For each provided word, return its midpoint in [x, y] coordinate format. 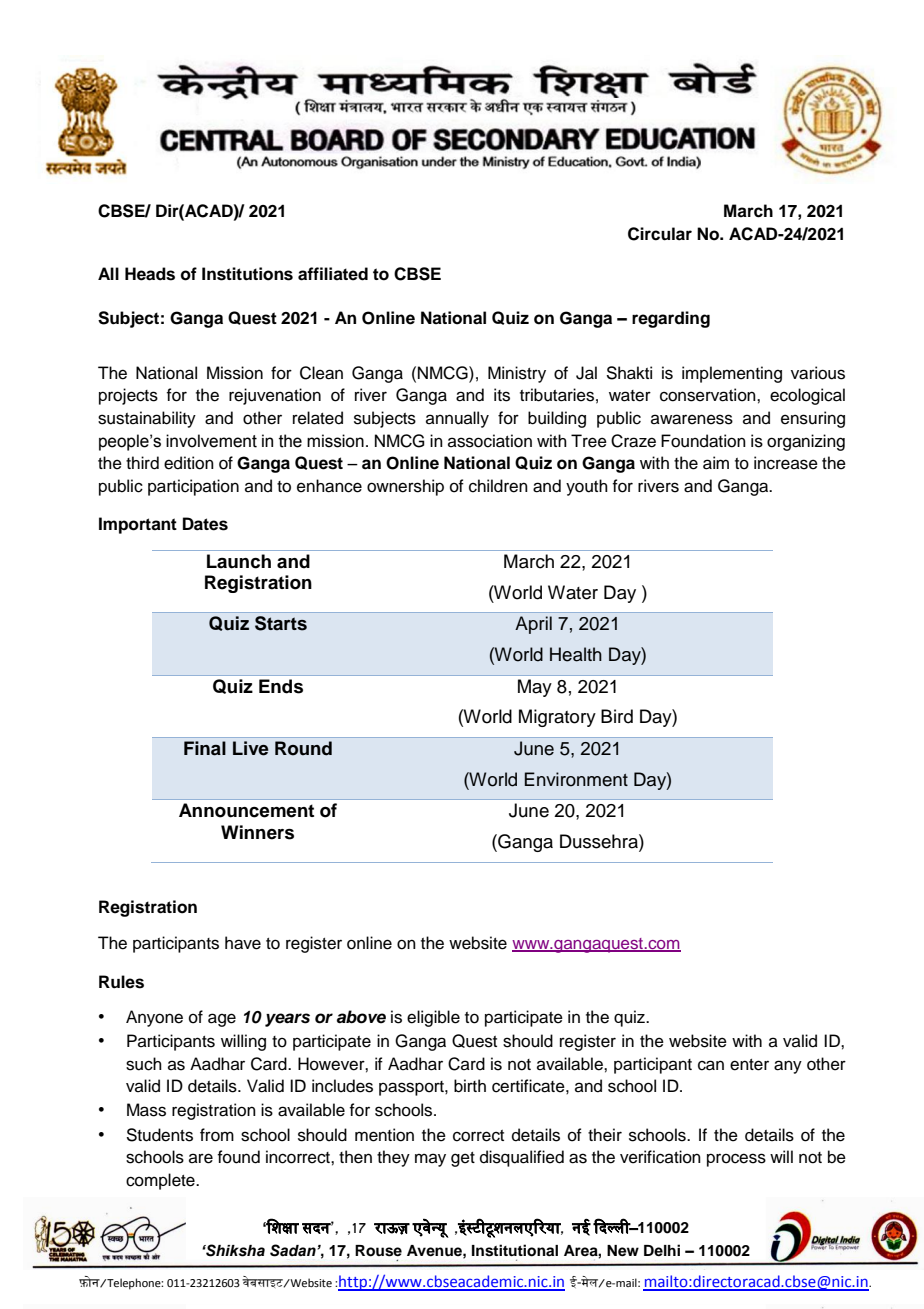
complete [161, 1181]
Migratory [557, 718]
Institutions [247, 274]
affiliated [333, 274]
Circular [660, 234]
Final [205, 748]
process [736, 1160]
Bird [617, 716]
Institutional [515, 1250]
